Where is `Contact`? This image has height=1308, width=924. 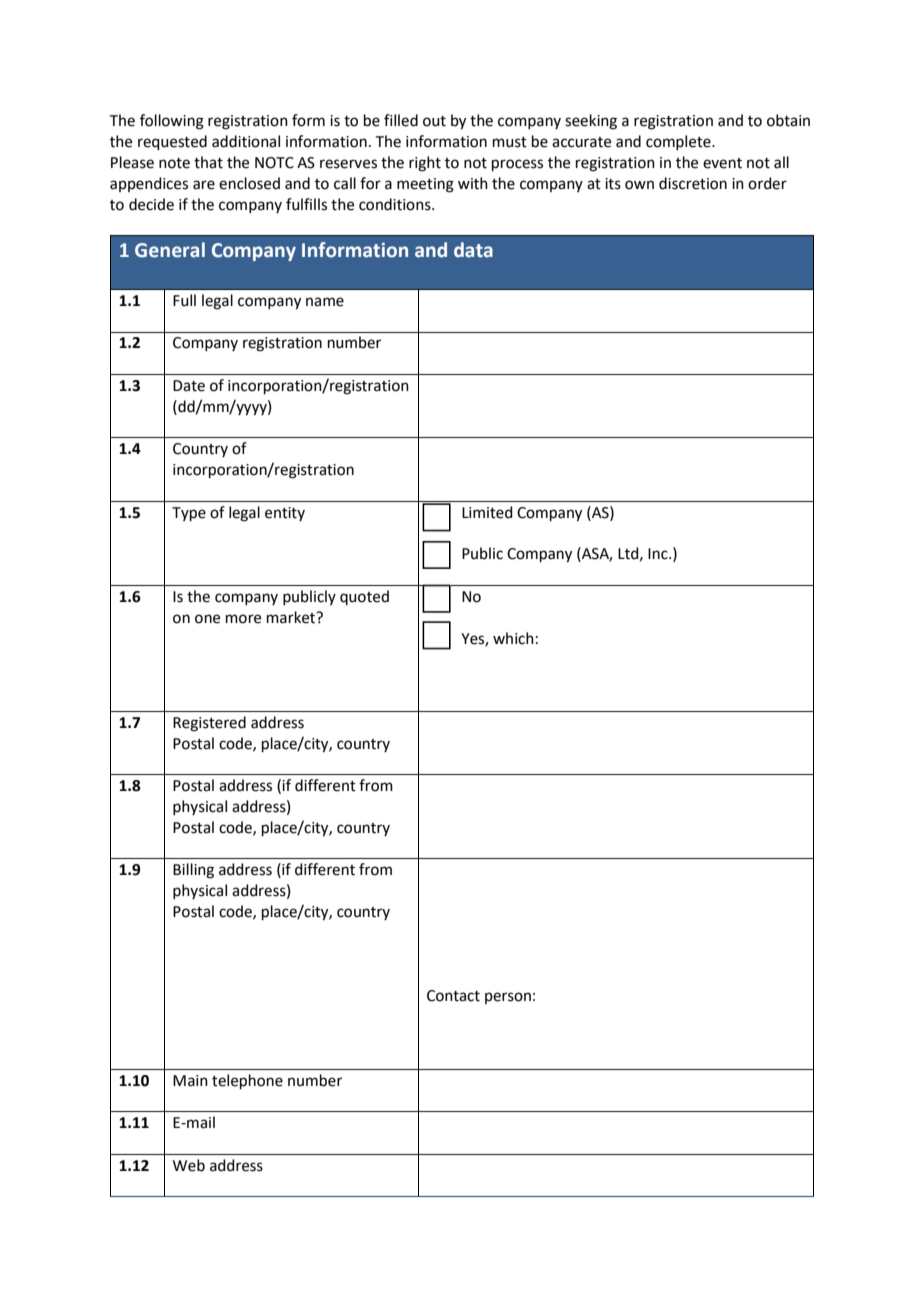
Contact is located at coordinates (453, 996).
